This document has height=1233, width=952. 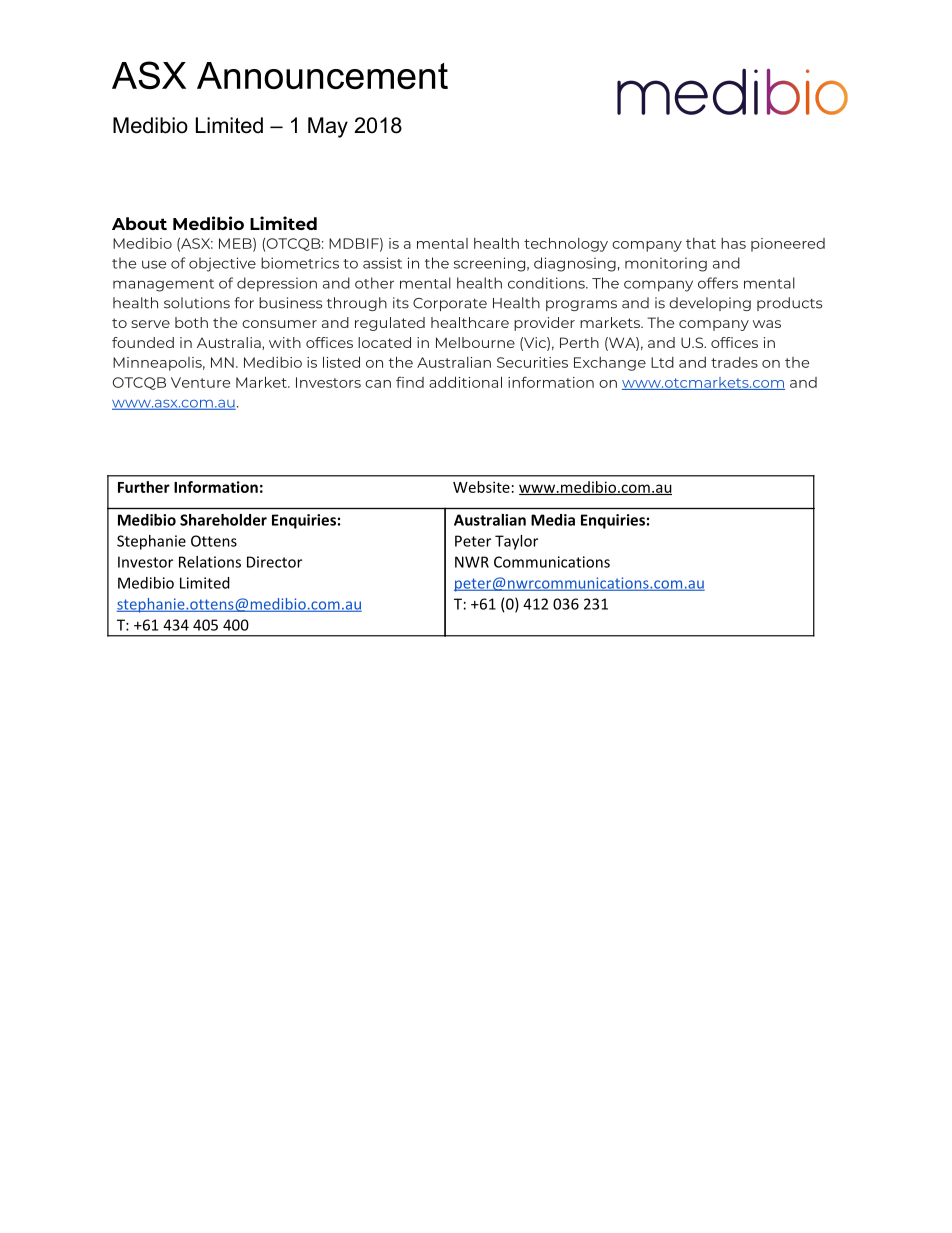 What do you see at coordinates (328, 127) in the document?
I see `May` at bounding box center [328, 127].
